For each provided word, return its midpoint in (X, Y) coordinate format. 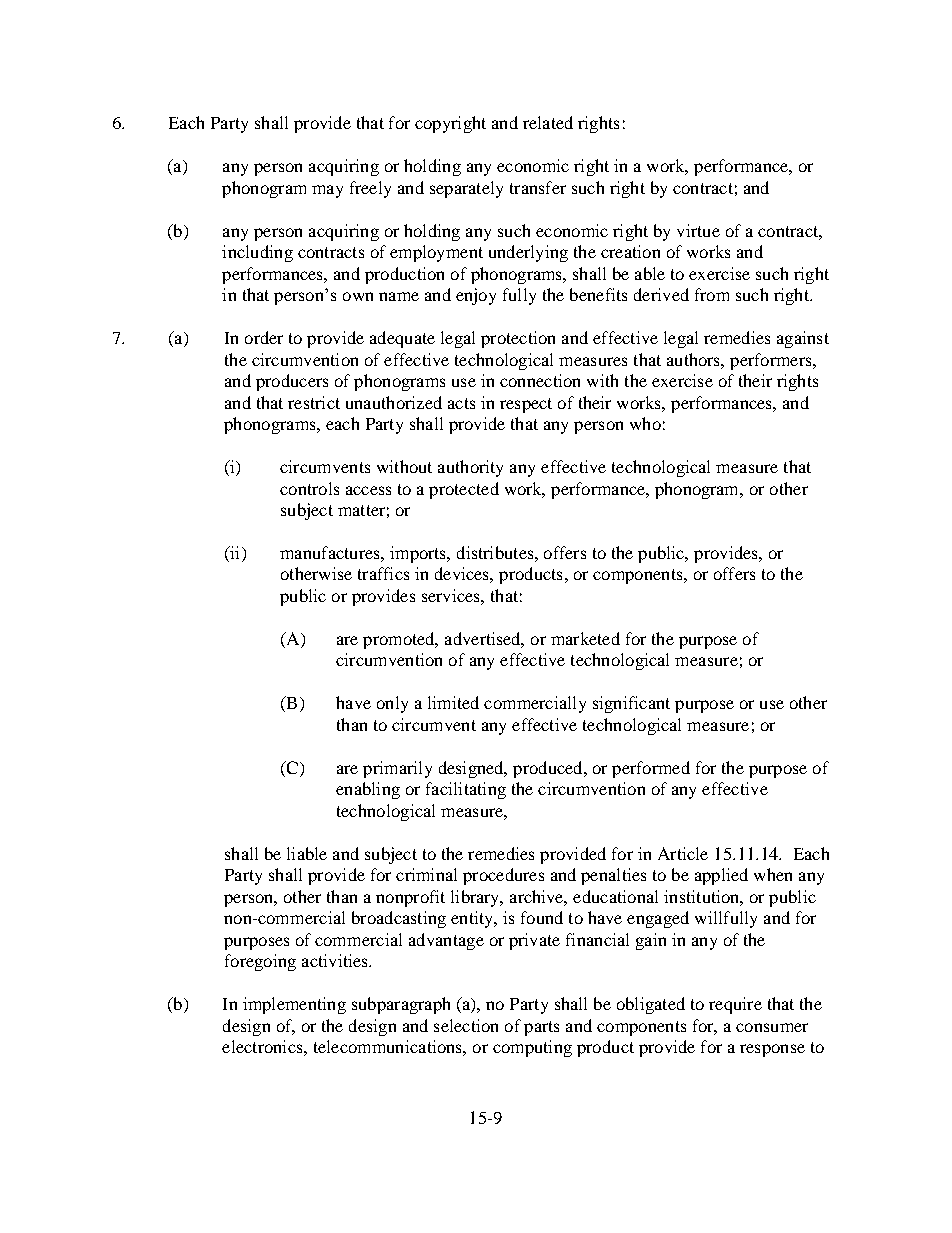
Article (683, 853)
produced (549, 769)
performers (772, 361)
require (735, 1005)
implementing (294, 1005)
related (548, 122)
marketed (585, 638)
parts (541, 1028)
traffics (383, 573)
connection (540, 380)
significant (631, 704)
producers (292, 382)
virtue (698, 230)
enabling (368, 790)
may (327, 191)
